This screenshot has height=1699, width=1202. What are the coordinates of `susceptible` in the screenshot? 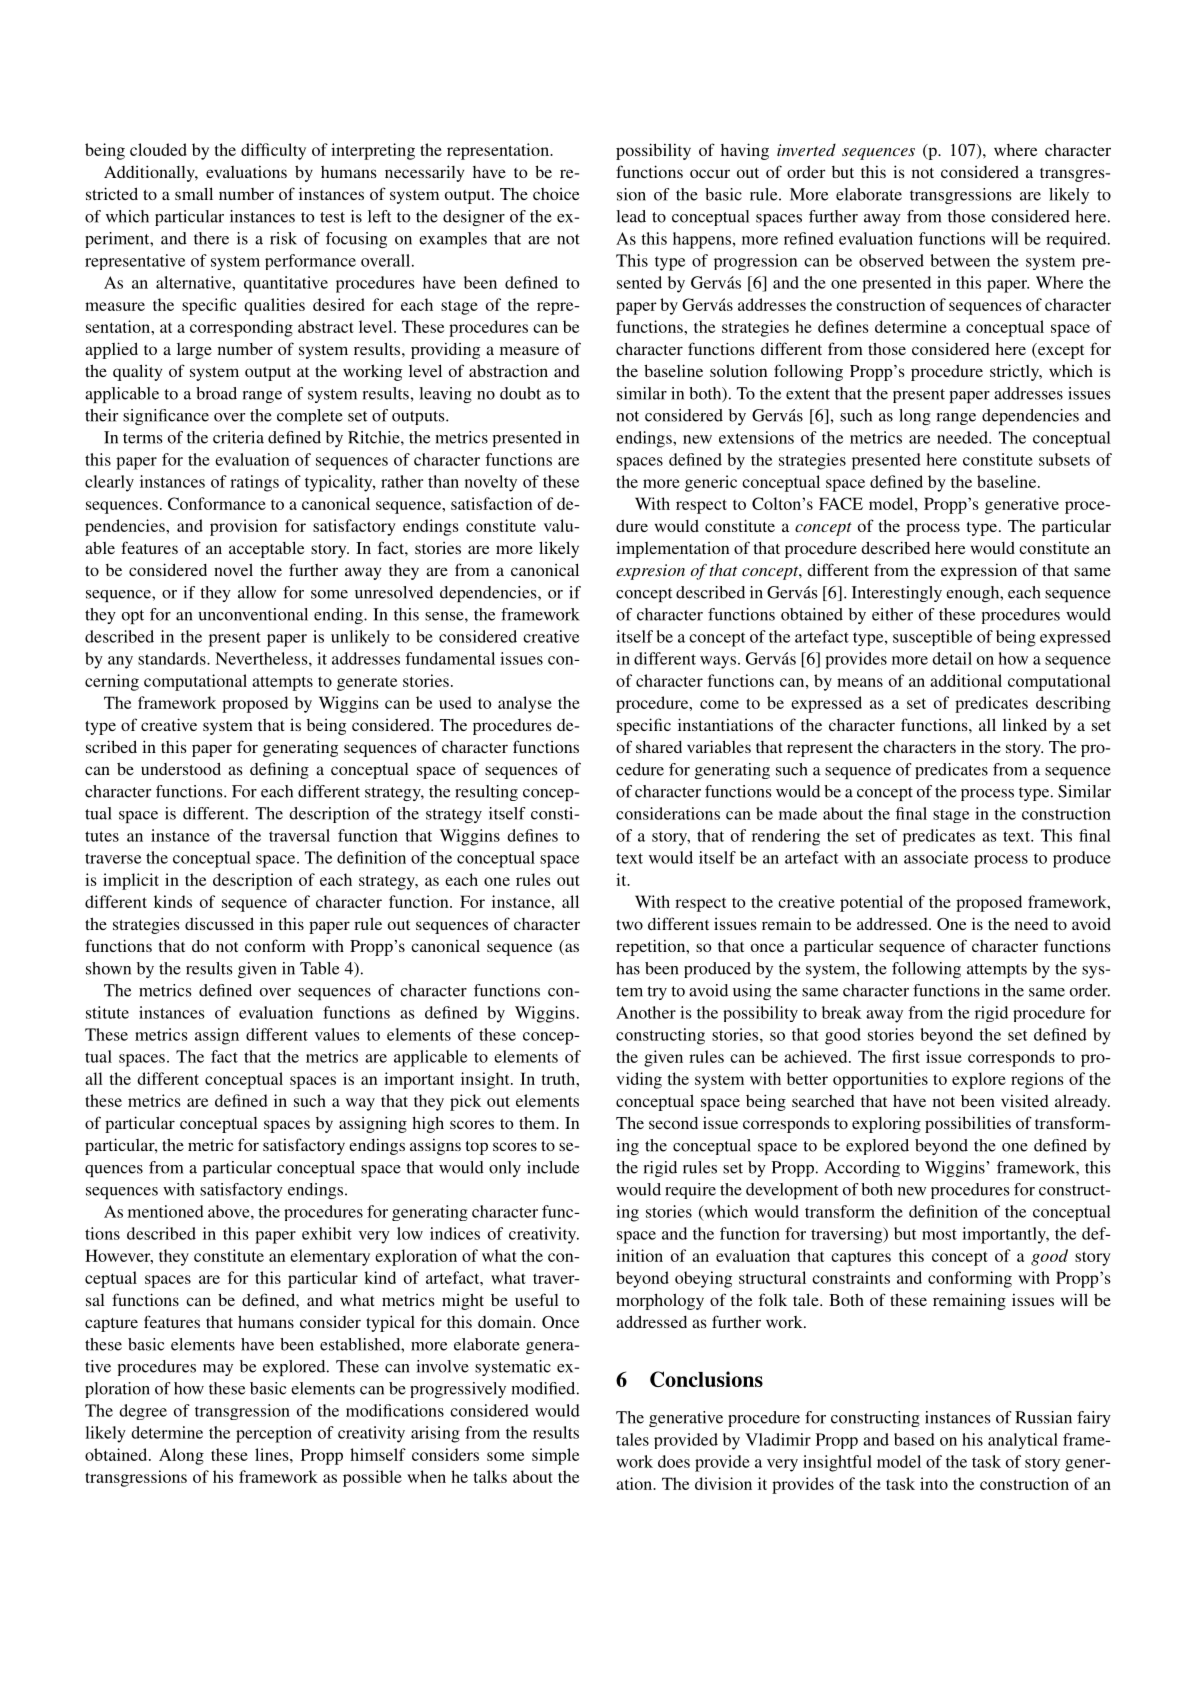 It's located at (932, 638).
